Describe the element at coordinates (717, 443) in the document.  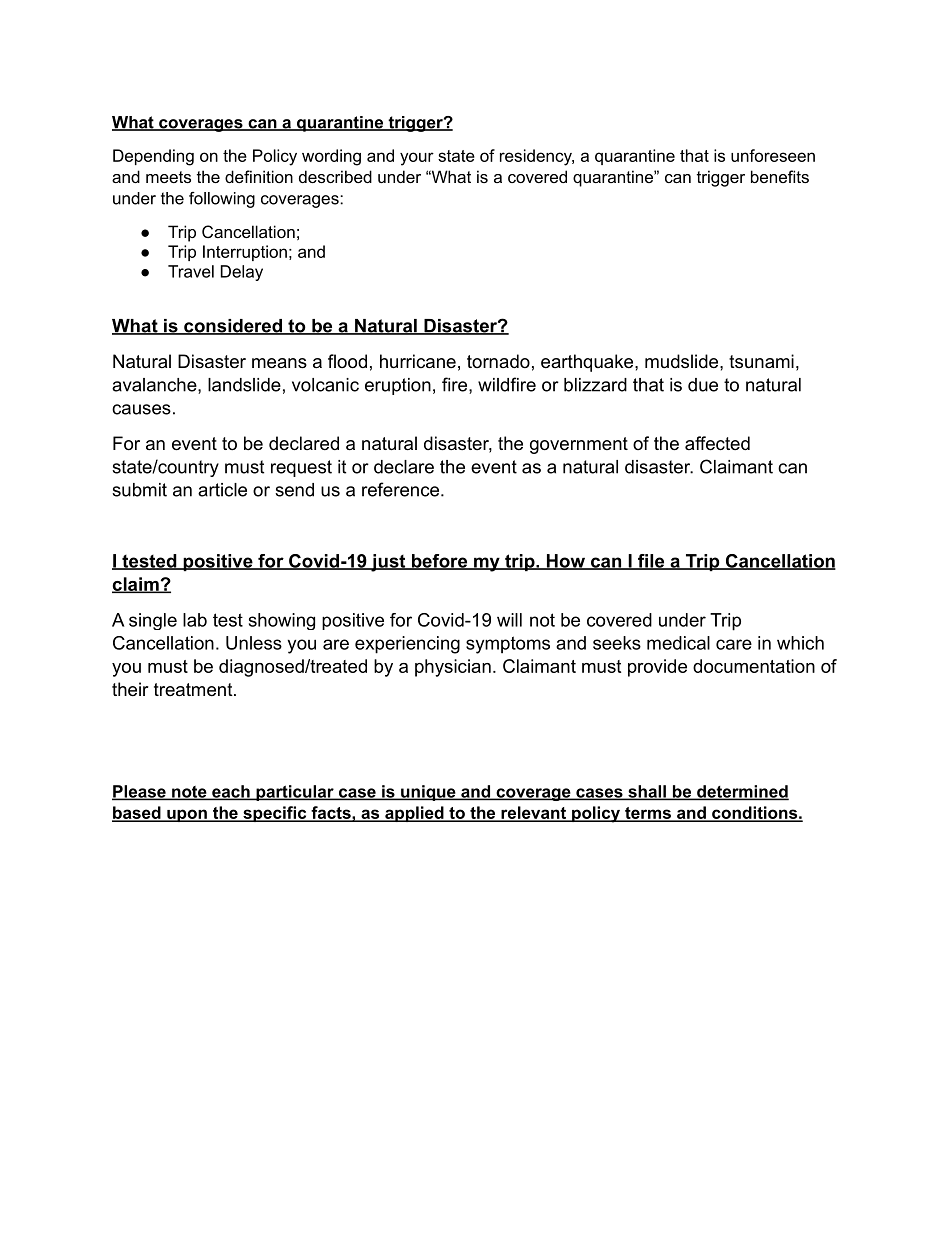
I see `affected` at that location.
